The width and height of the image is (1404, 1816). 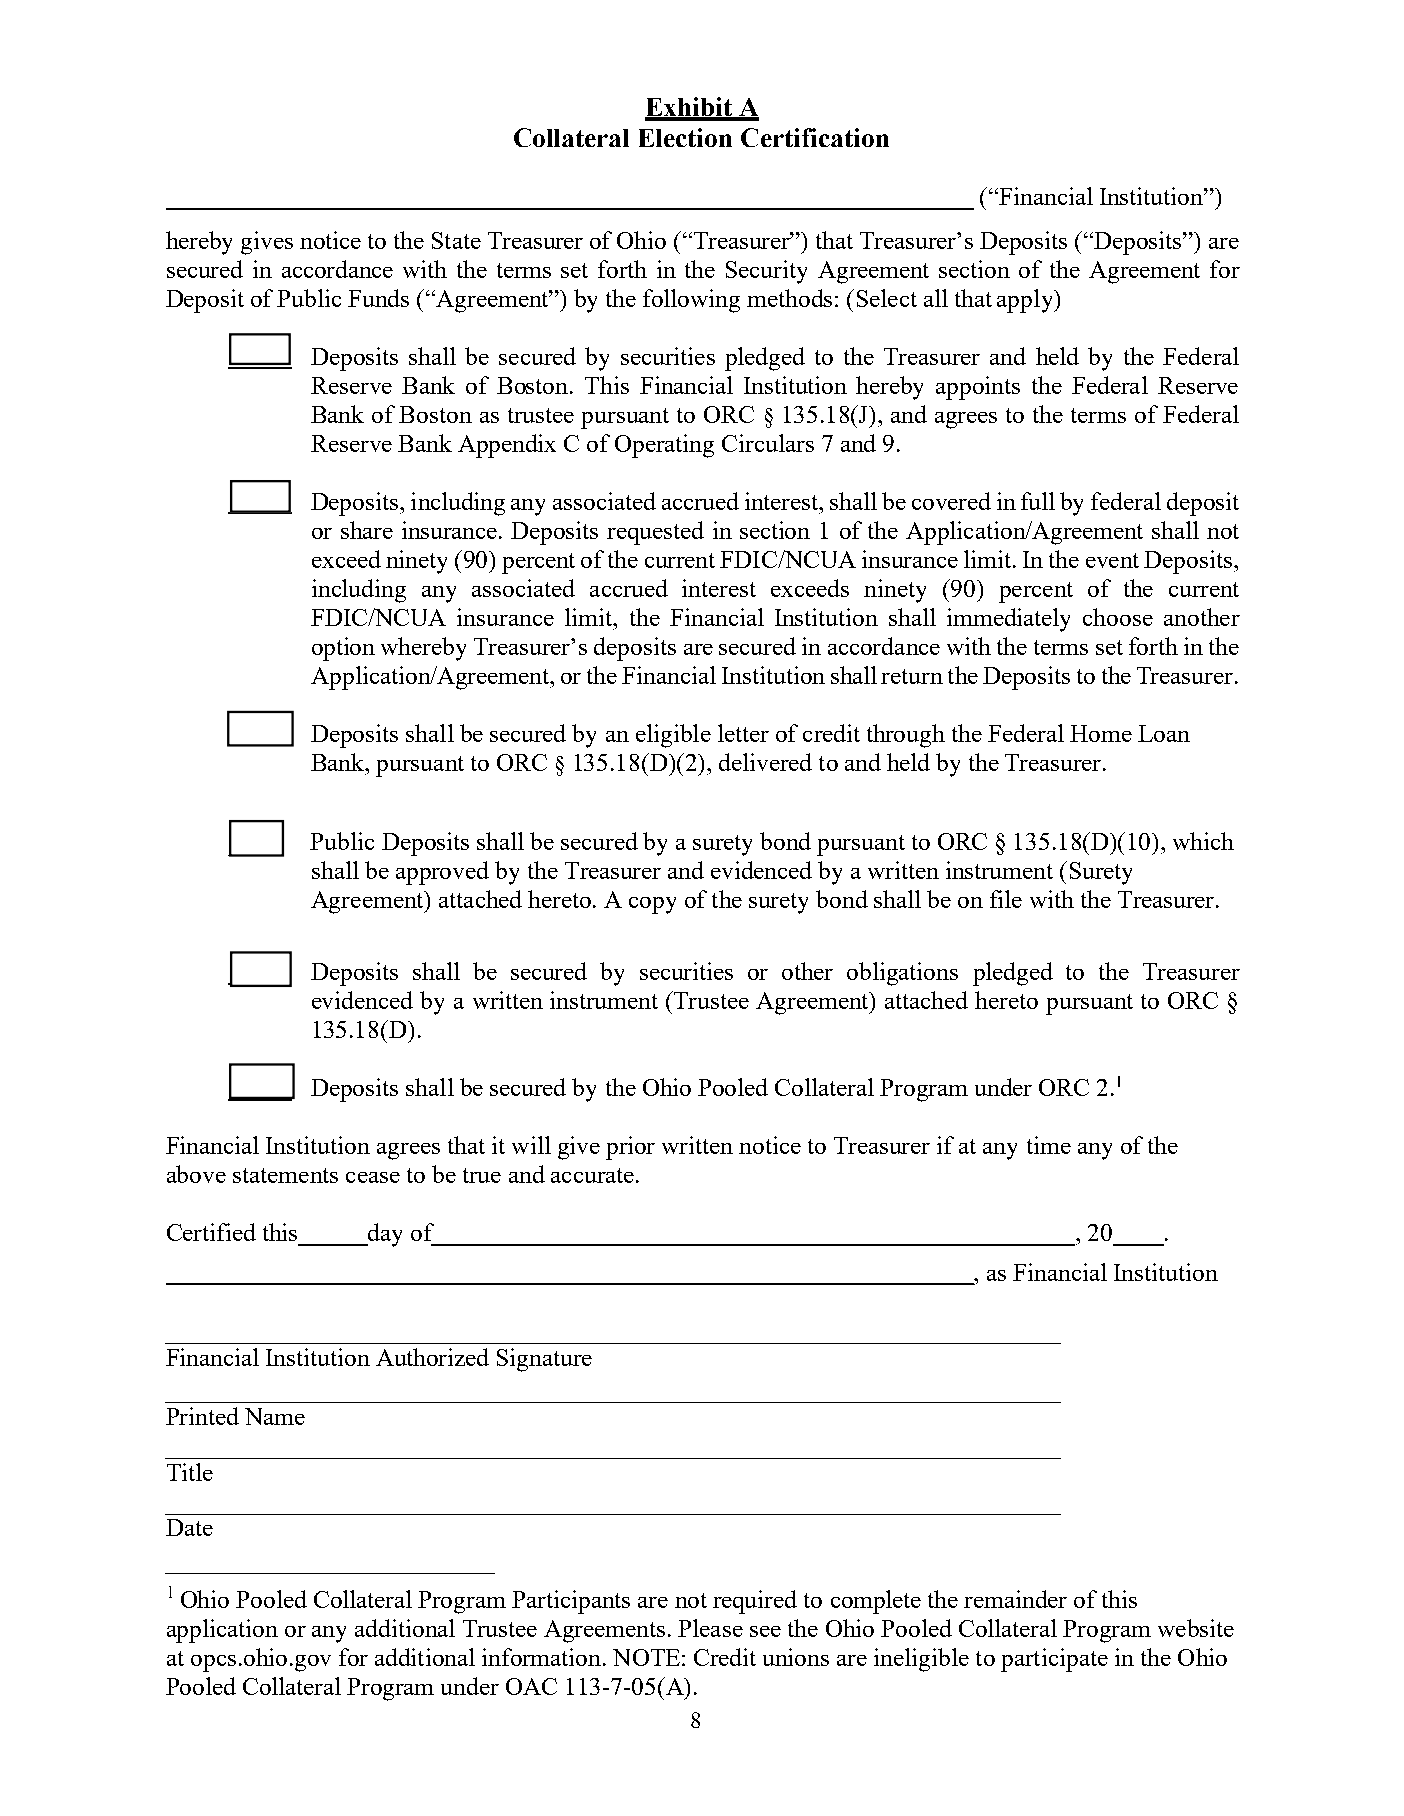 What do you see at coordinates (442, 873) in the image?
I see `approved` at bounding box center [442, 873].
